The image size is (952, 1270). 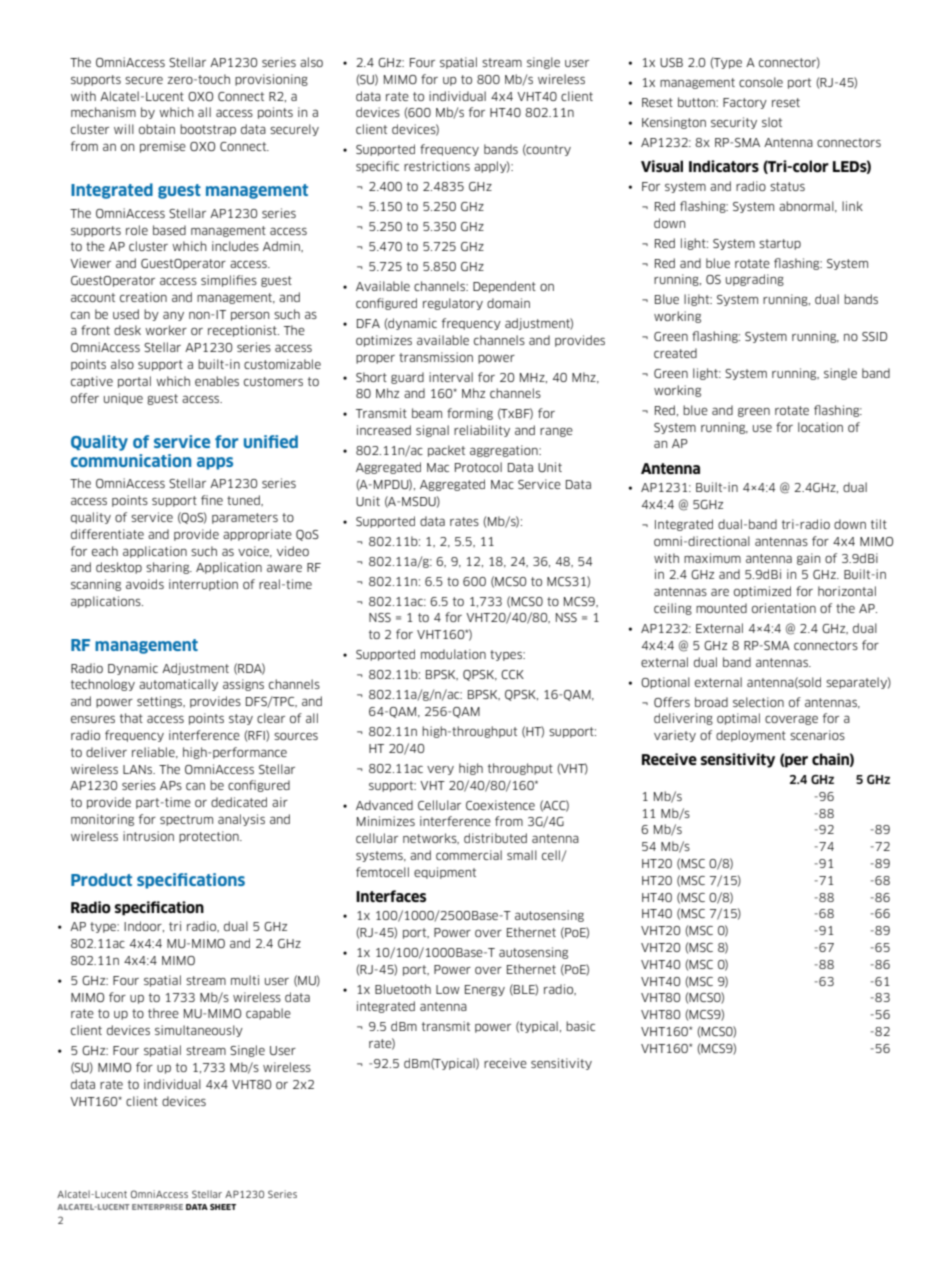 I want to click on console, so click(x=761, y=82).
